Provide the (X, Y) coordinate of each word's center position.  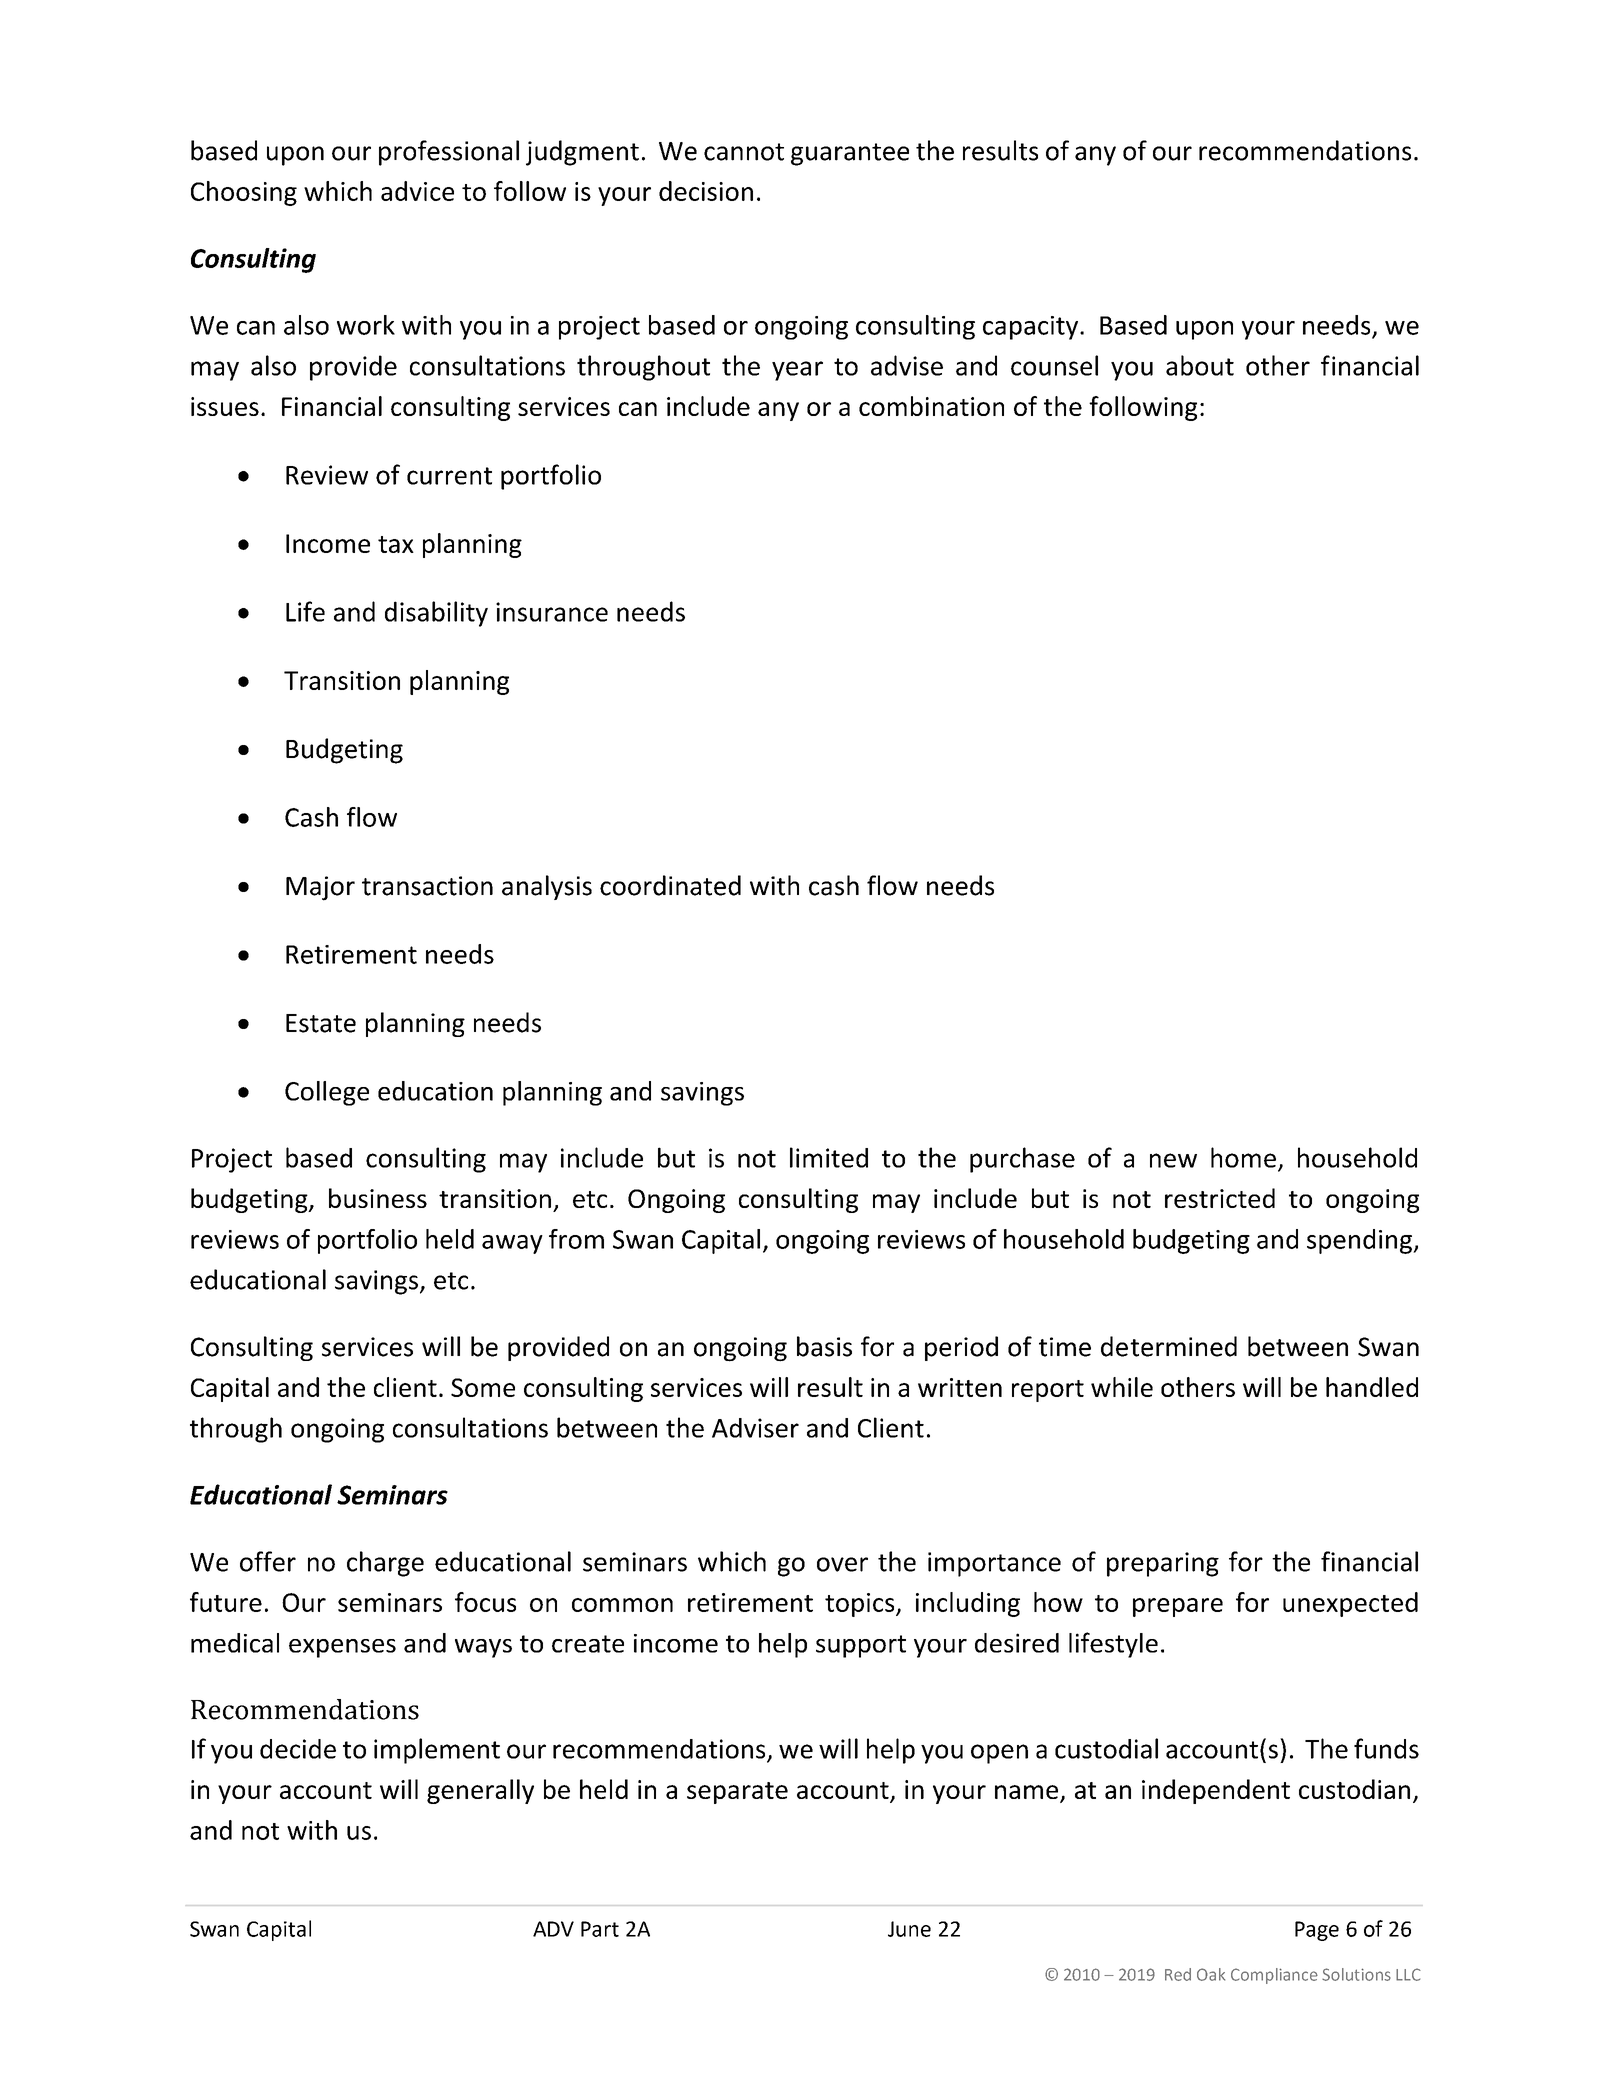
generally (480, 1791)
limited (829, 1157)
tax (396, 544)
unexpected (1350, 1604)
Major (320, 888)
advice (417, 191)
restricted (1220, 1198)
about (1200, 365)
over (842, 1564)
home (1243, 1157)
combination (931, 406)
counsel (1054, 365)
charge (385, 1564)
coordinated (670, 885)
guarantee (850, 154)
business (378, 1198)
